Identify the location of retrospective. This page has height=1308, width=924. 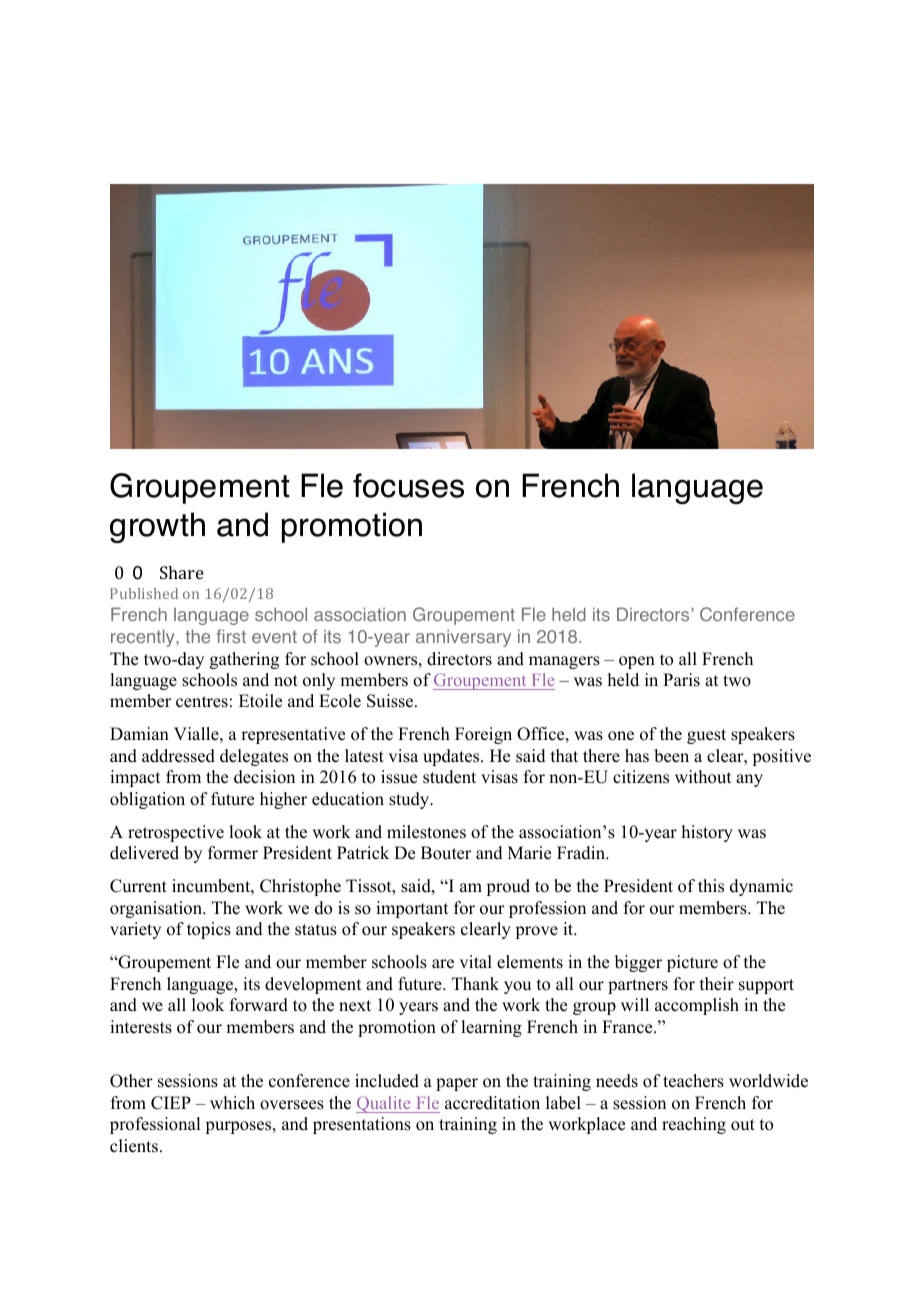
(176, 833).
